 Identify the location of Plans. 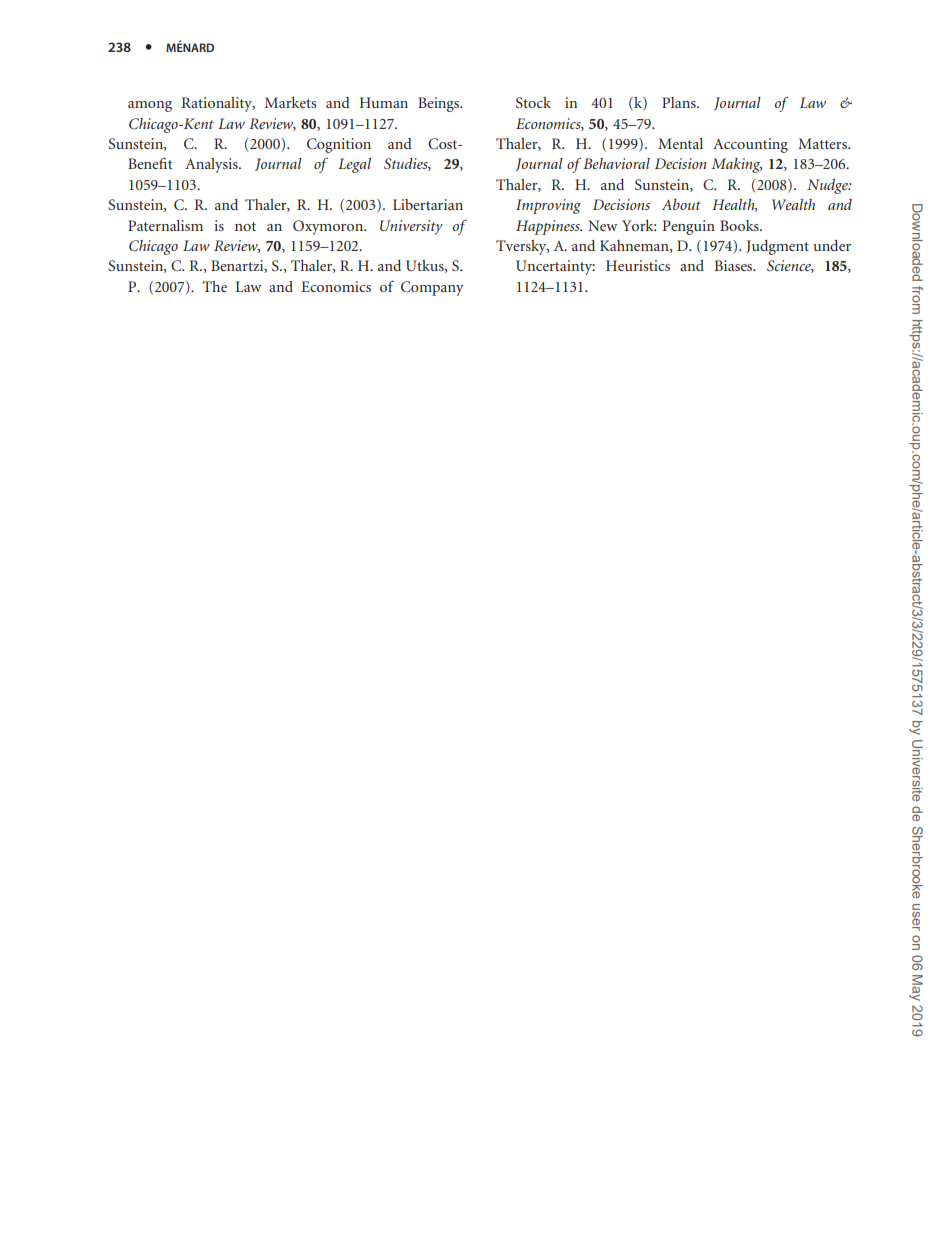
(680, 102).
